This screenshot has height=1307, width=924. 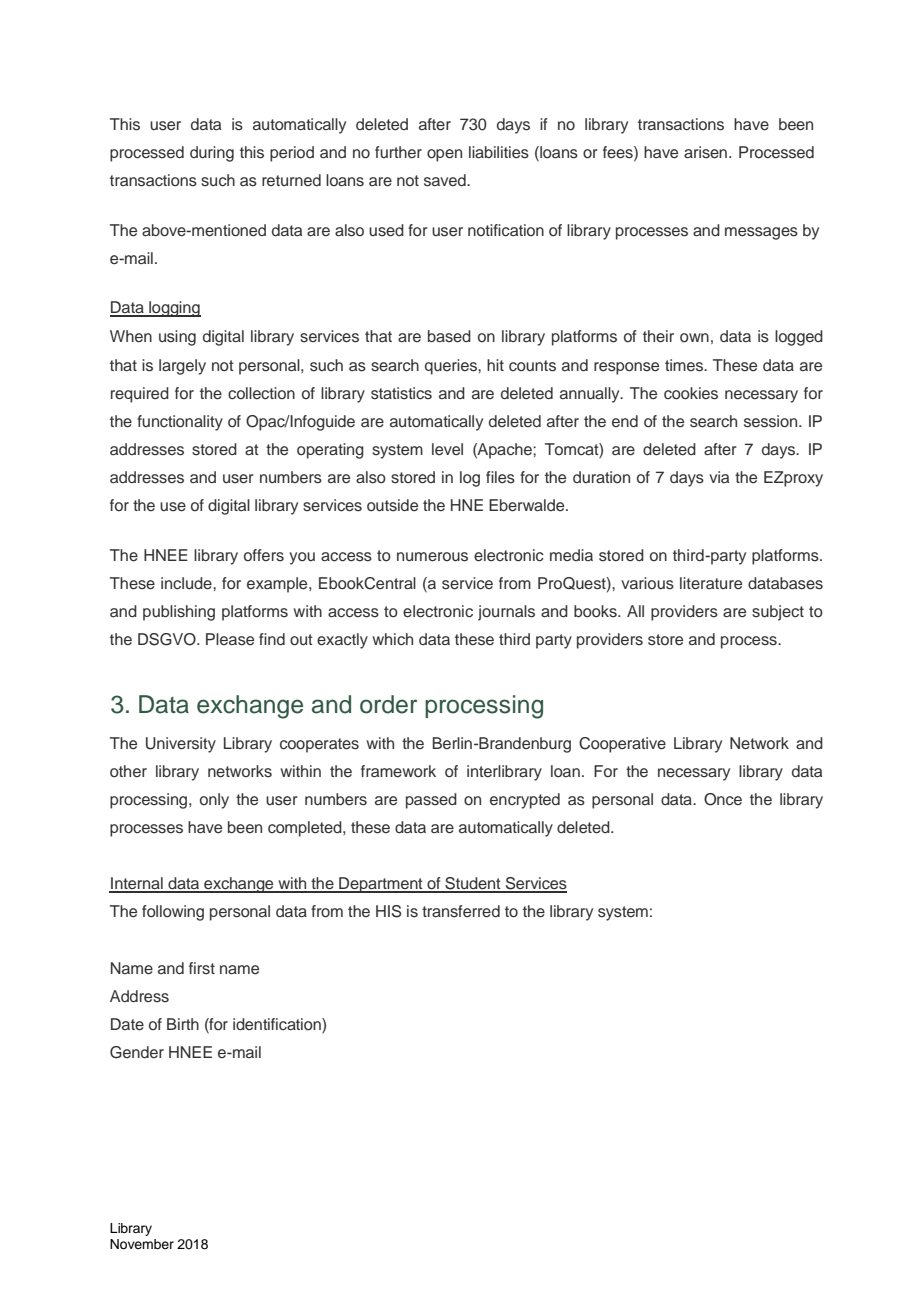 What do you see at coordinates (173, 913) in the screenshot?
I see `following` at bounding box center [173, 913].
